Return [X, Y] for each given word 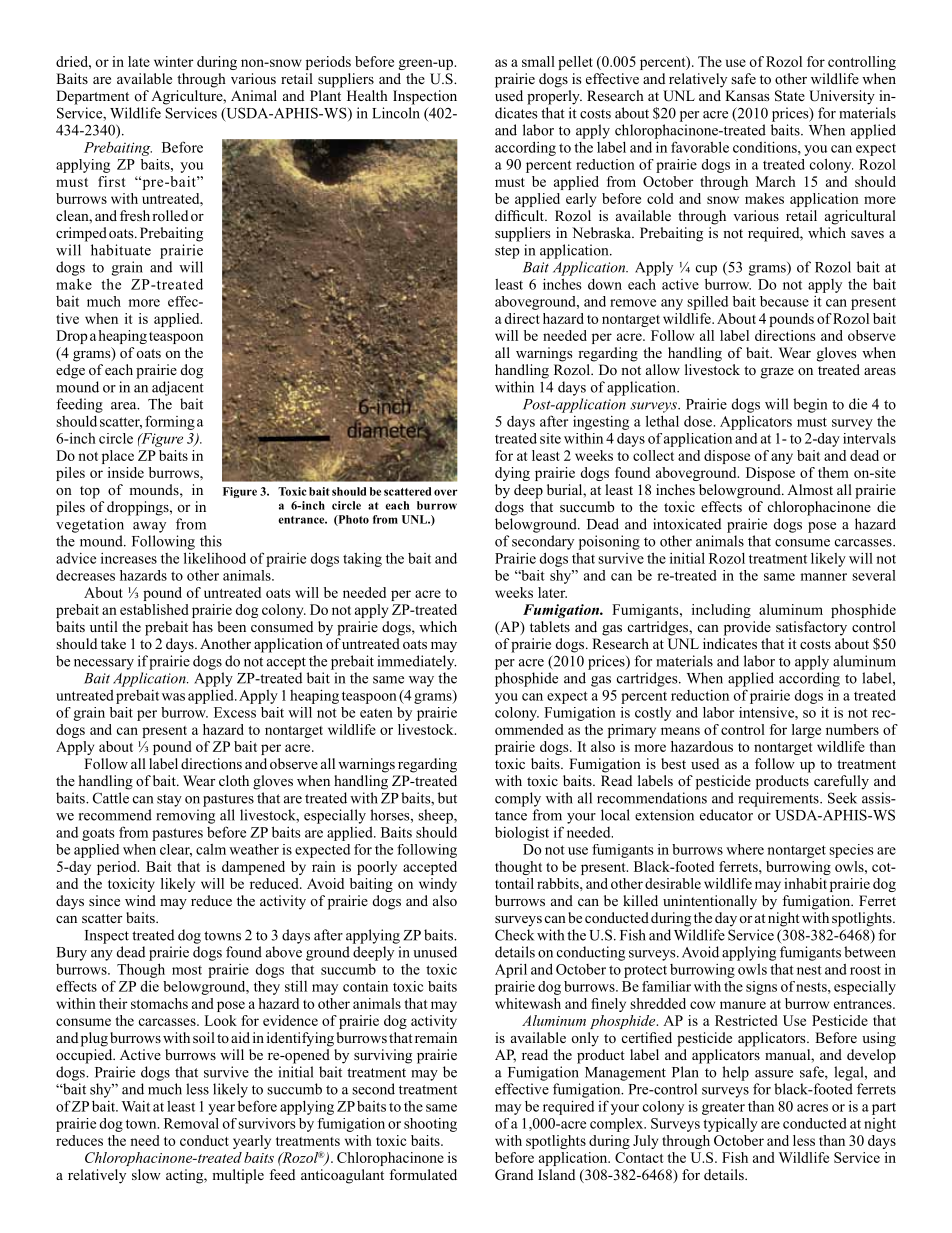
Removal [191, 1123]
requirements [779, 799]
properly [554, 97]
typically [730, 1125]
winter [173, 61]
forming [170, 422]
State [790, 96]
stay [169, 800]
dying [512, 474]
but [447, 798]
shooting [430, 1125]
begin [810, 405]
